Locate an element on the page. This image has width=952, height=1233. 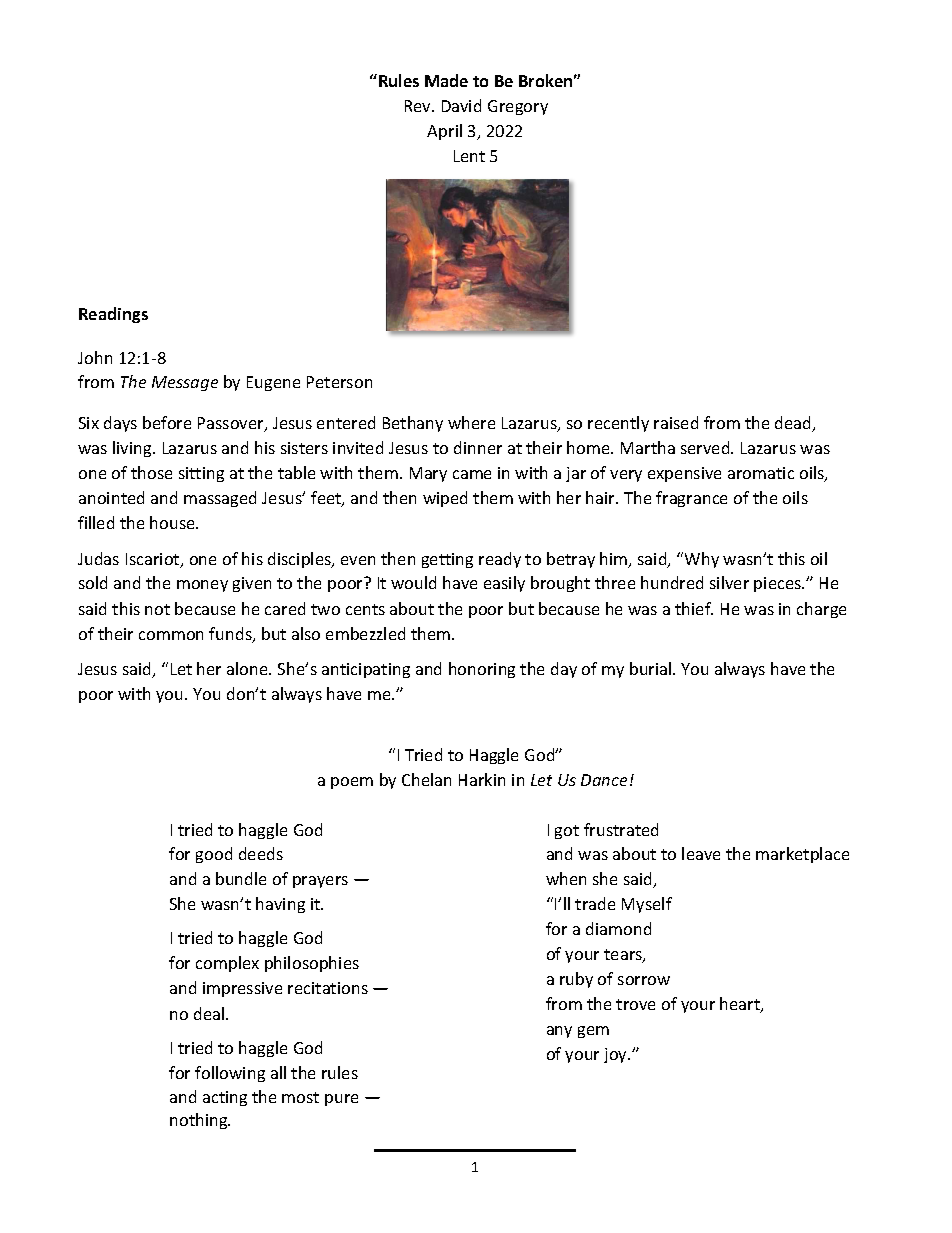
served is located at coordinates (706, 447).
